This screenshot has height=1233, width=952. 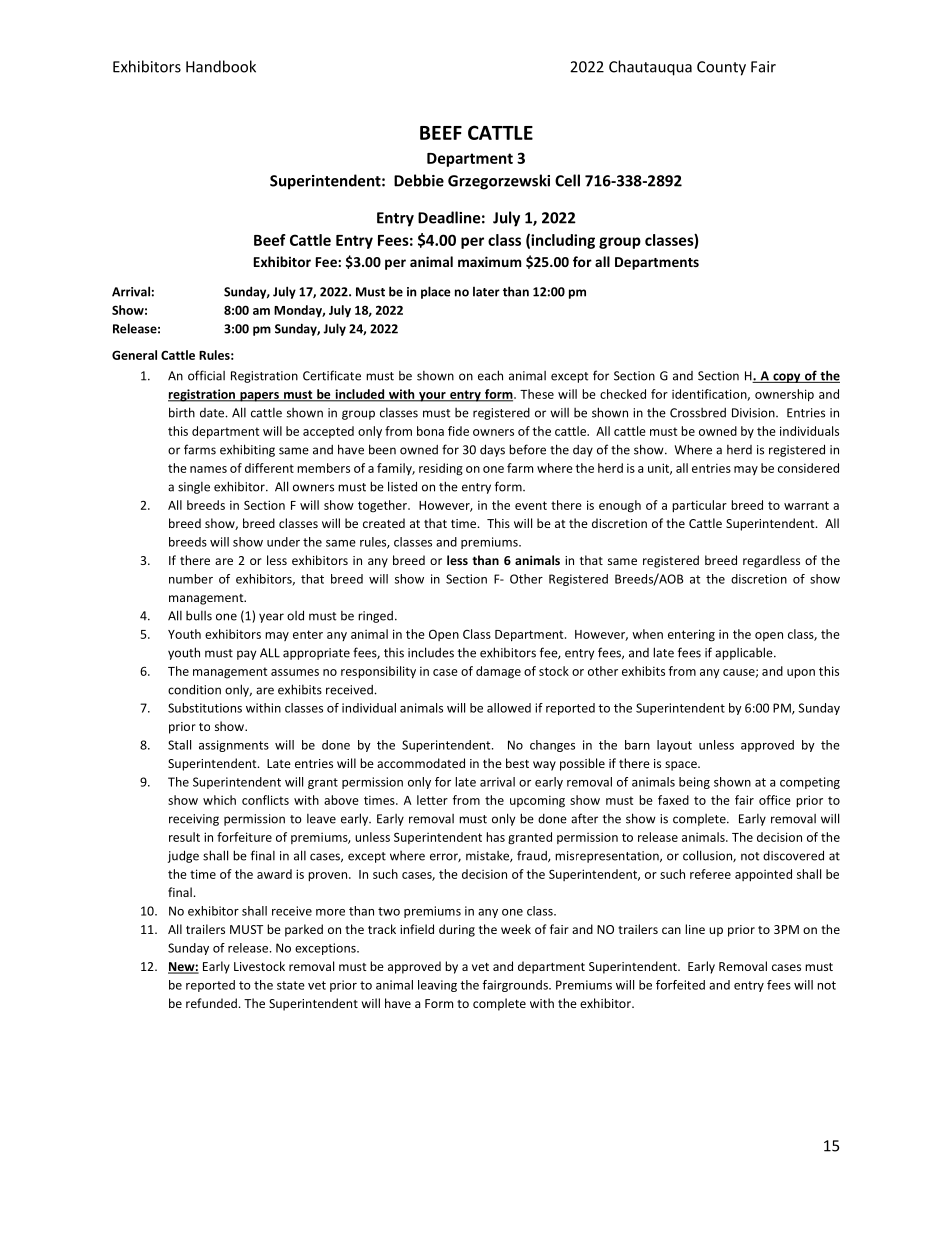 What do you see at coordinates (437, 986) in the screenshot?
I see `leaving` at bounding box center [437, 986].
